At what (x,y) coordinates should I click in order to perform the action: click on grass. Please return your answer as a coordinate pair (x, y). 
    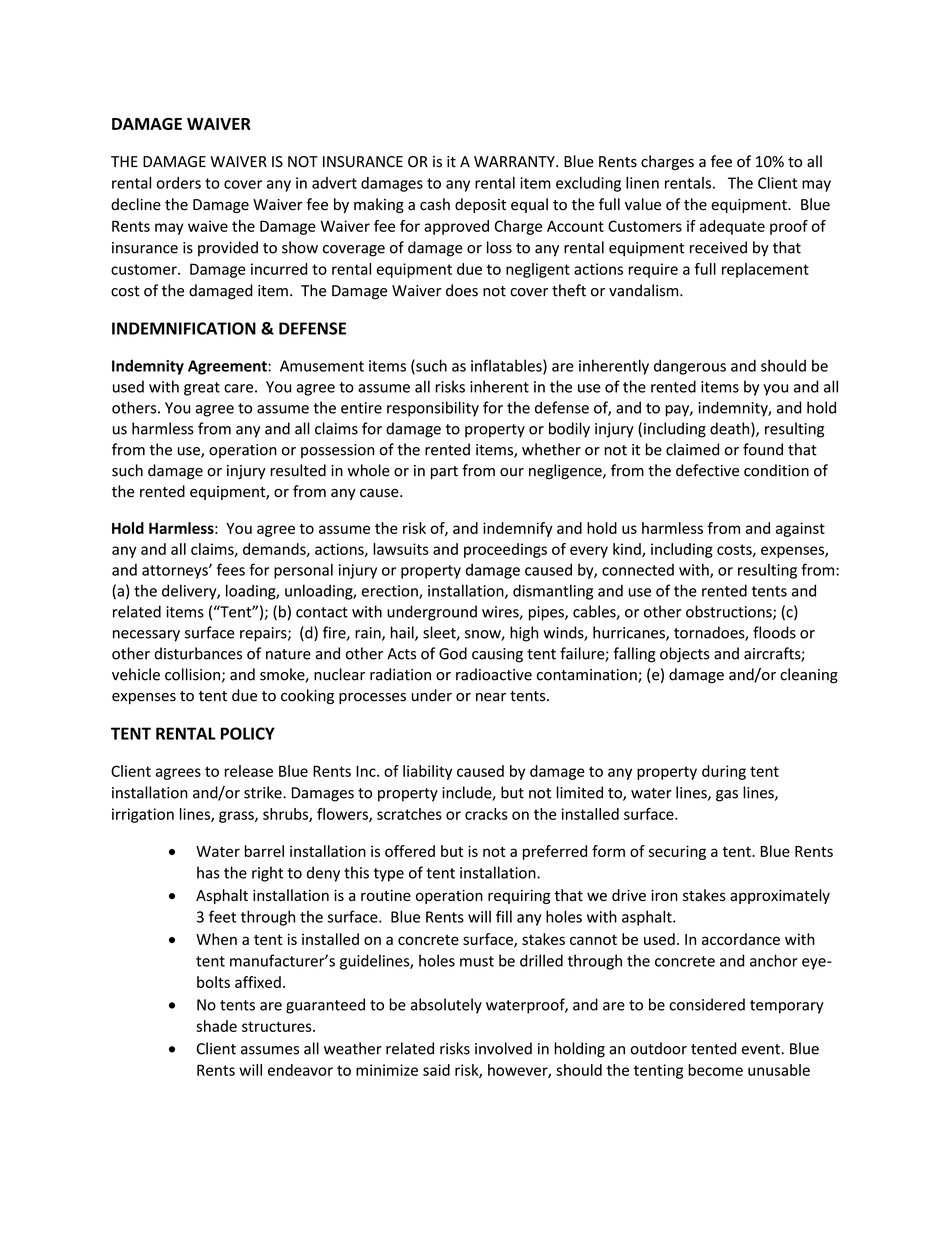
    Looking at the image, I should click on (237, 817).
